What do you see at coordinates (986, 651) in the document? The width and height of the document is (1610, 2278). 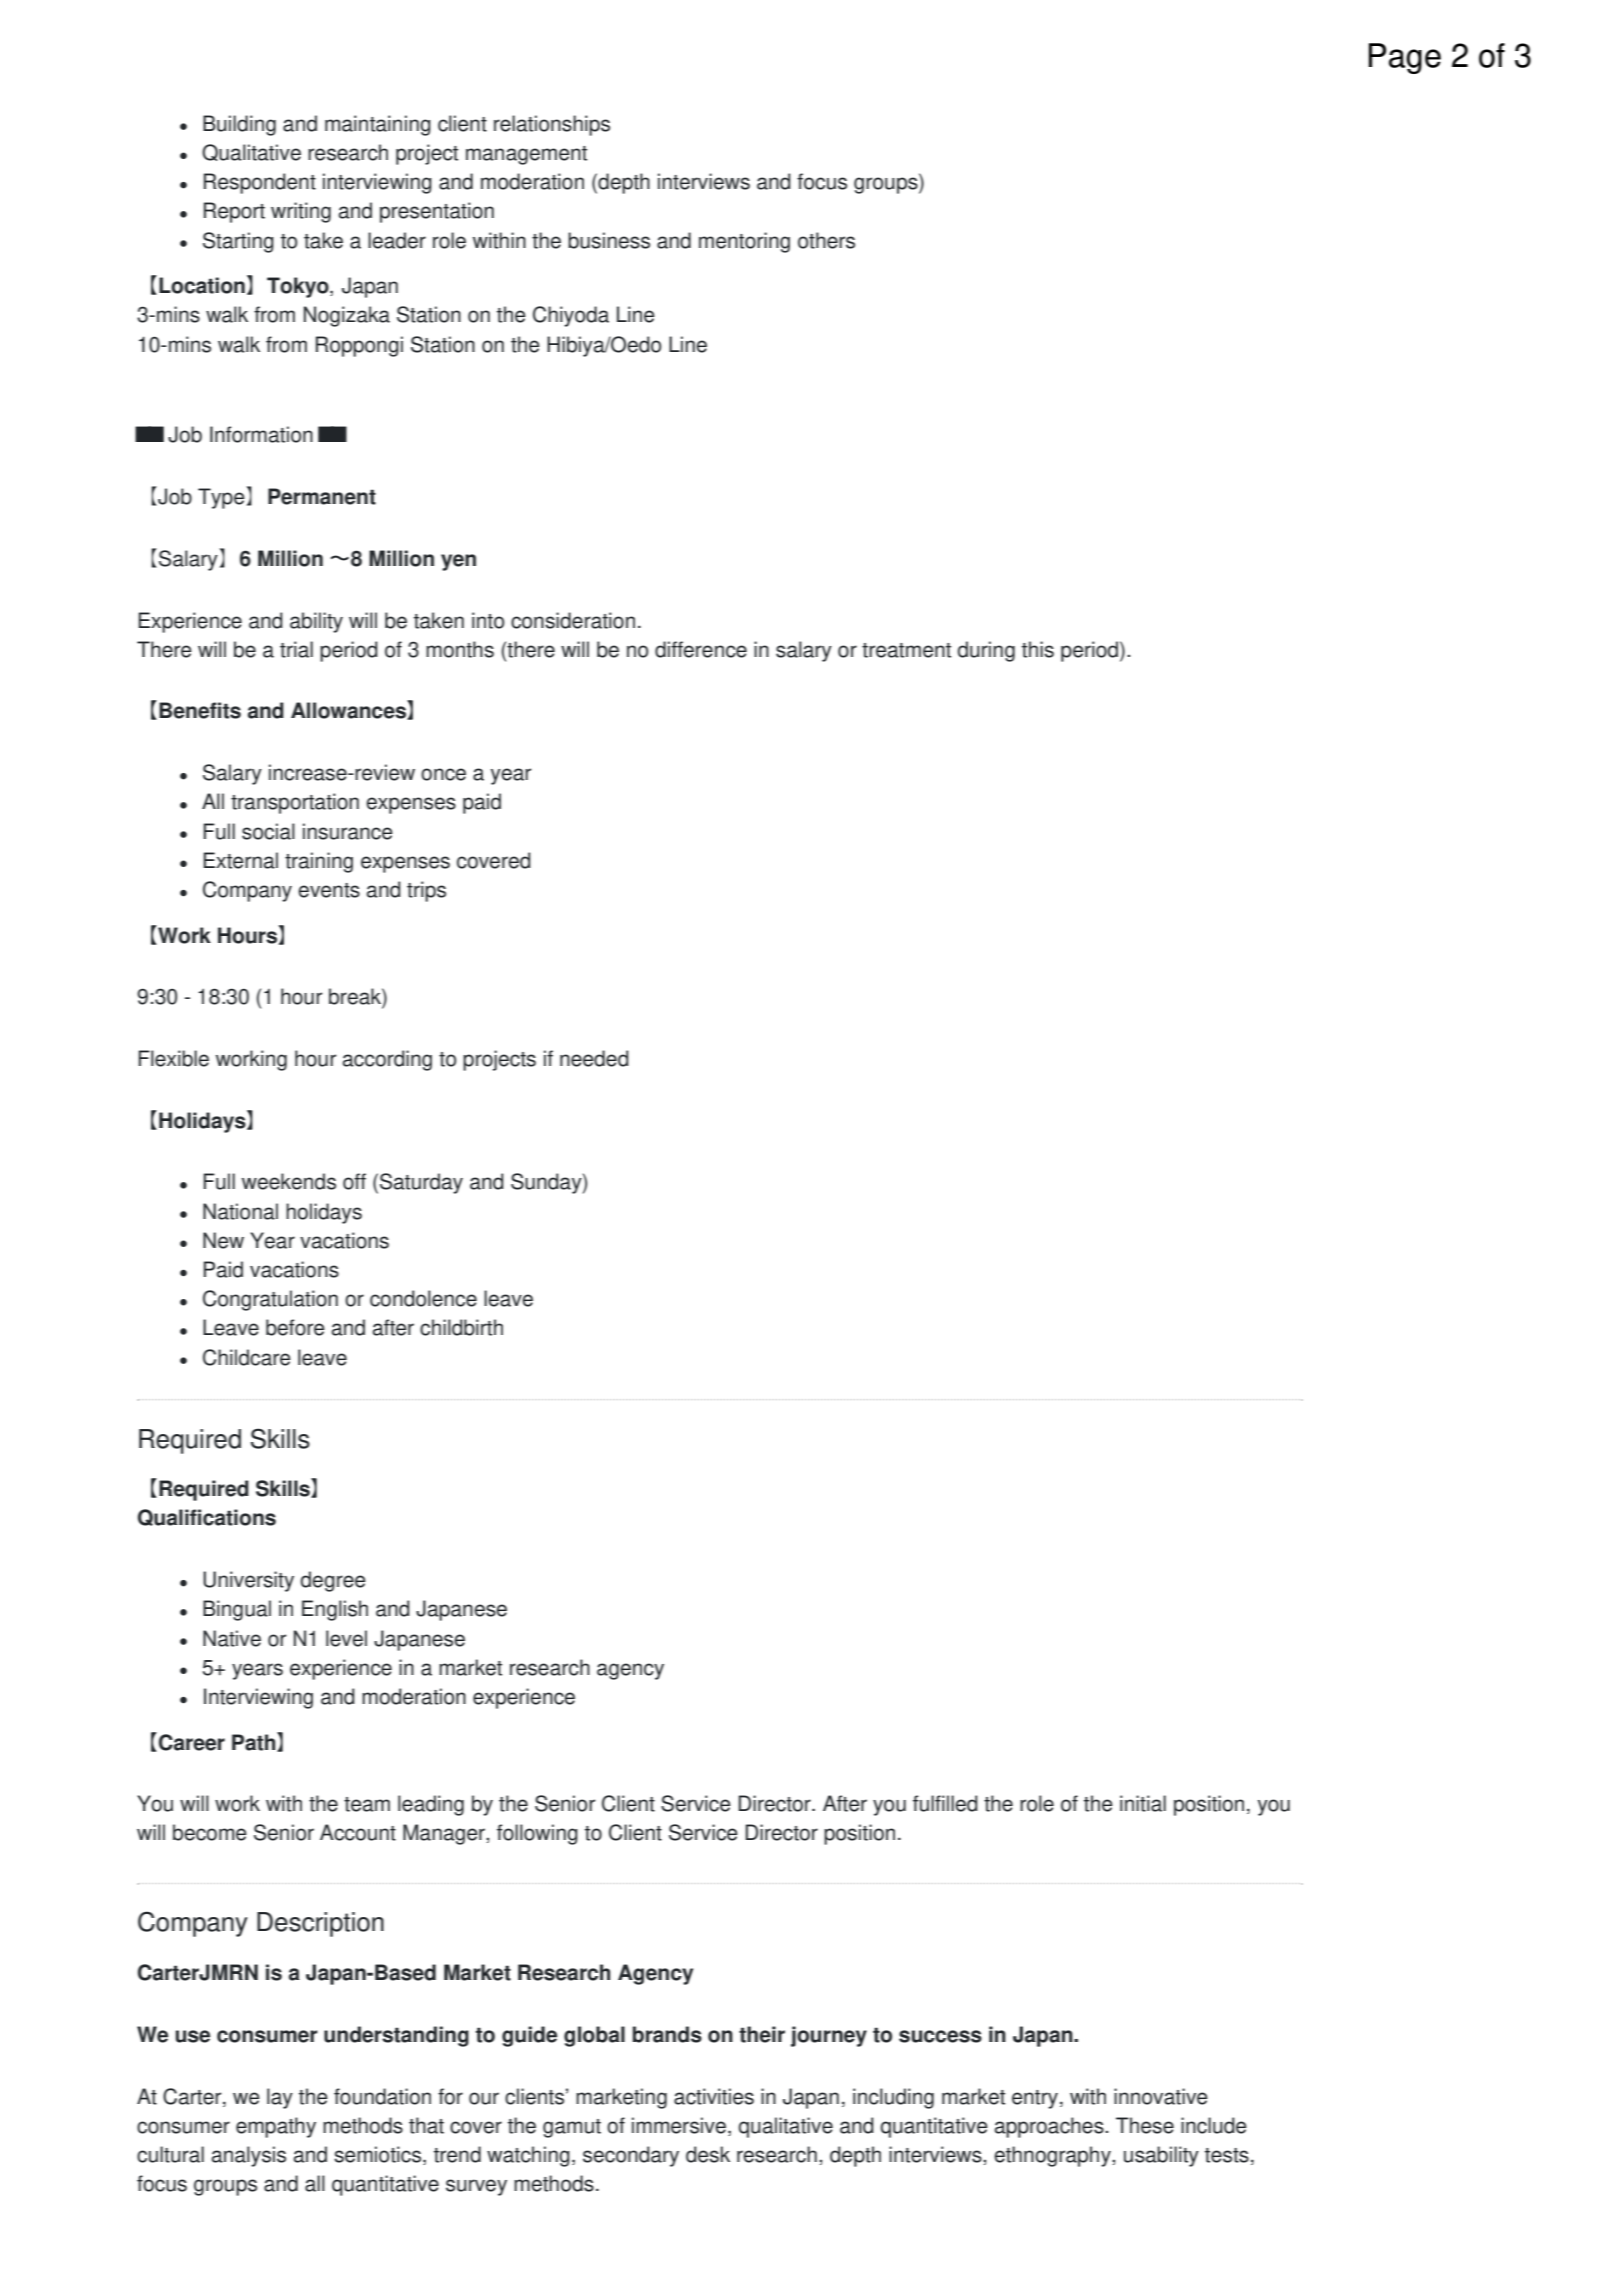 I see `during` at bounding box center [986, 651].
